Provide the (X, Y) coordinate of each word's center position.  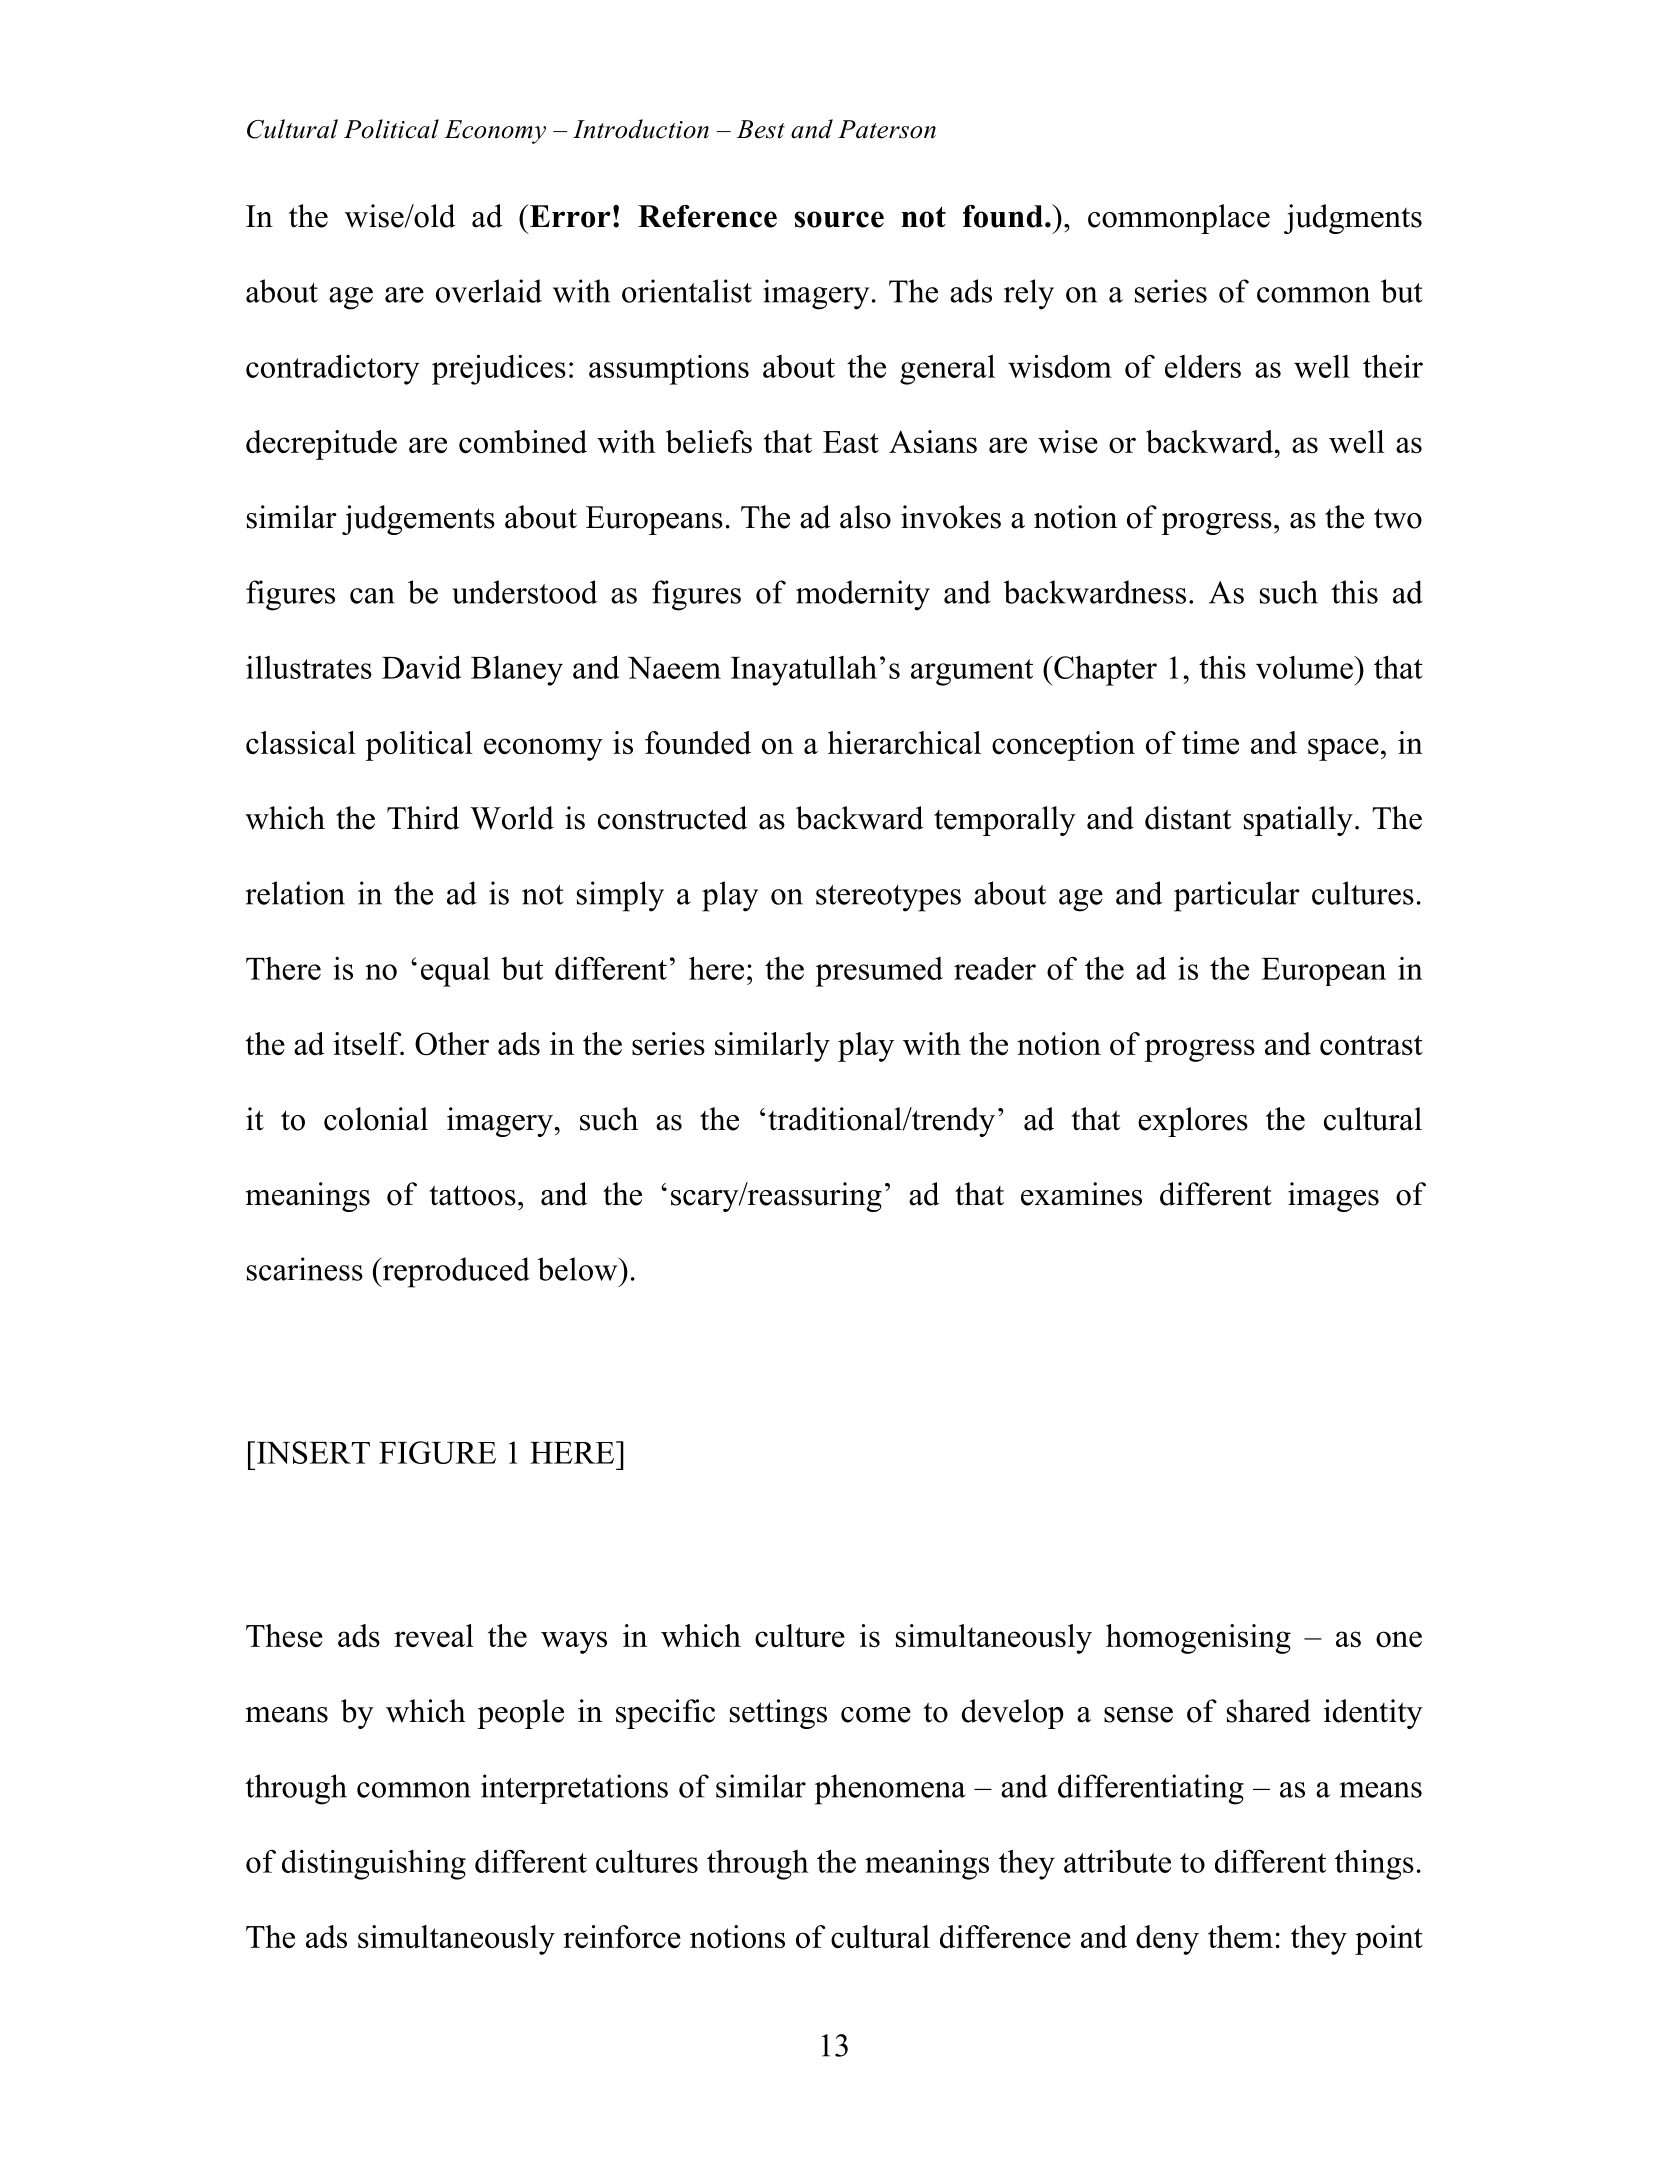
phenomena (890, 1789)
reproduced (455, 1272)
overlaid (489, 291)
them (1240, 1936)
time (1210, 742)
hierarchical (904, 742)
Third (423, 818)
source (839, 219)
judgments (1353, 219)
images (1333, 1197)
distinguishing (374, 1865)
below (579, 1269)
